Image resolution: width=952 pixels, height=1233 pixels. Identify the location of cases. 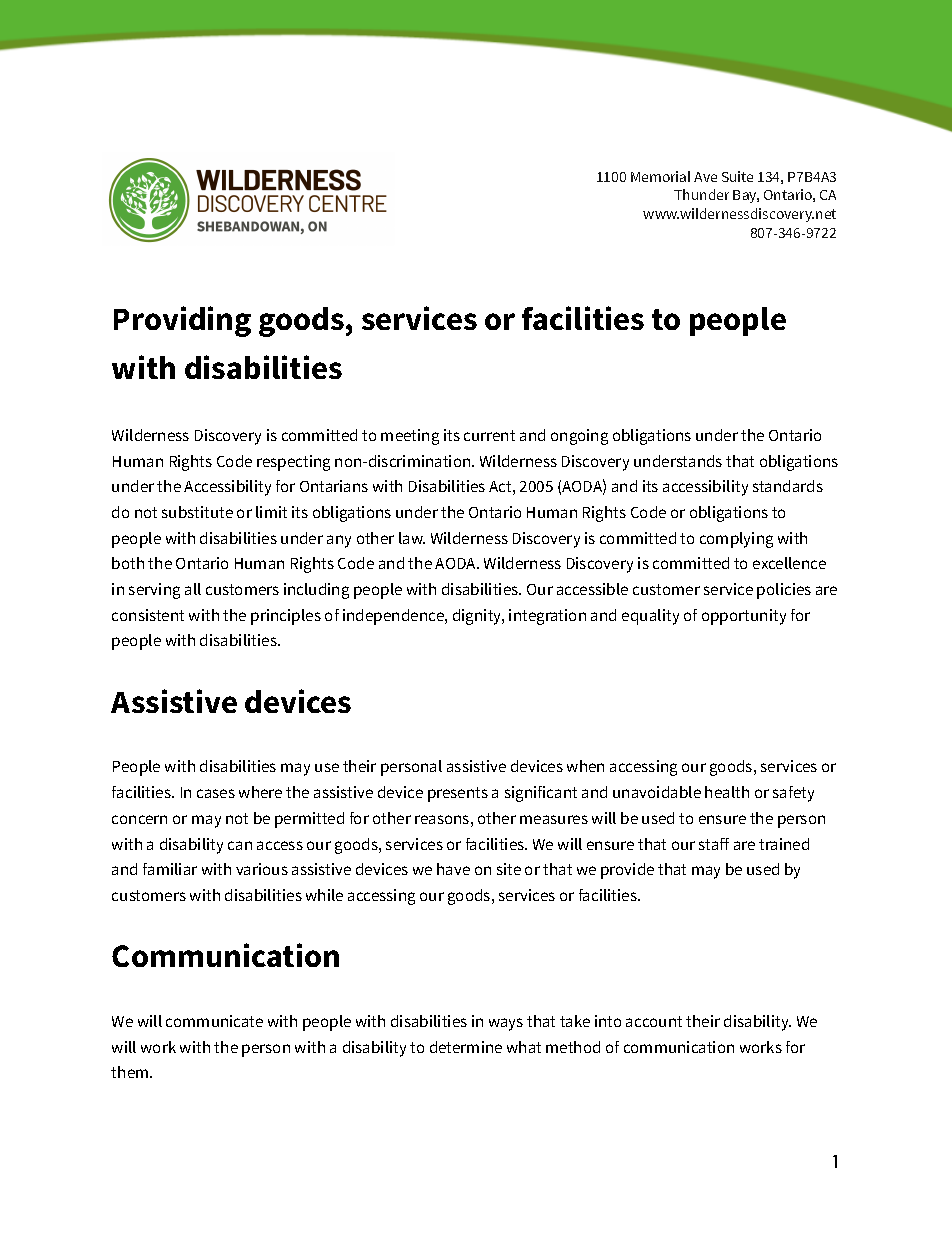
(216, 793).
